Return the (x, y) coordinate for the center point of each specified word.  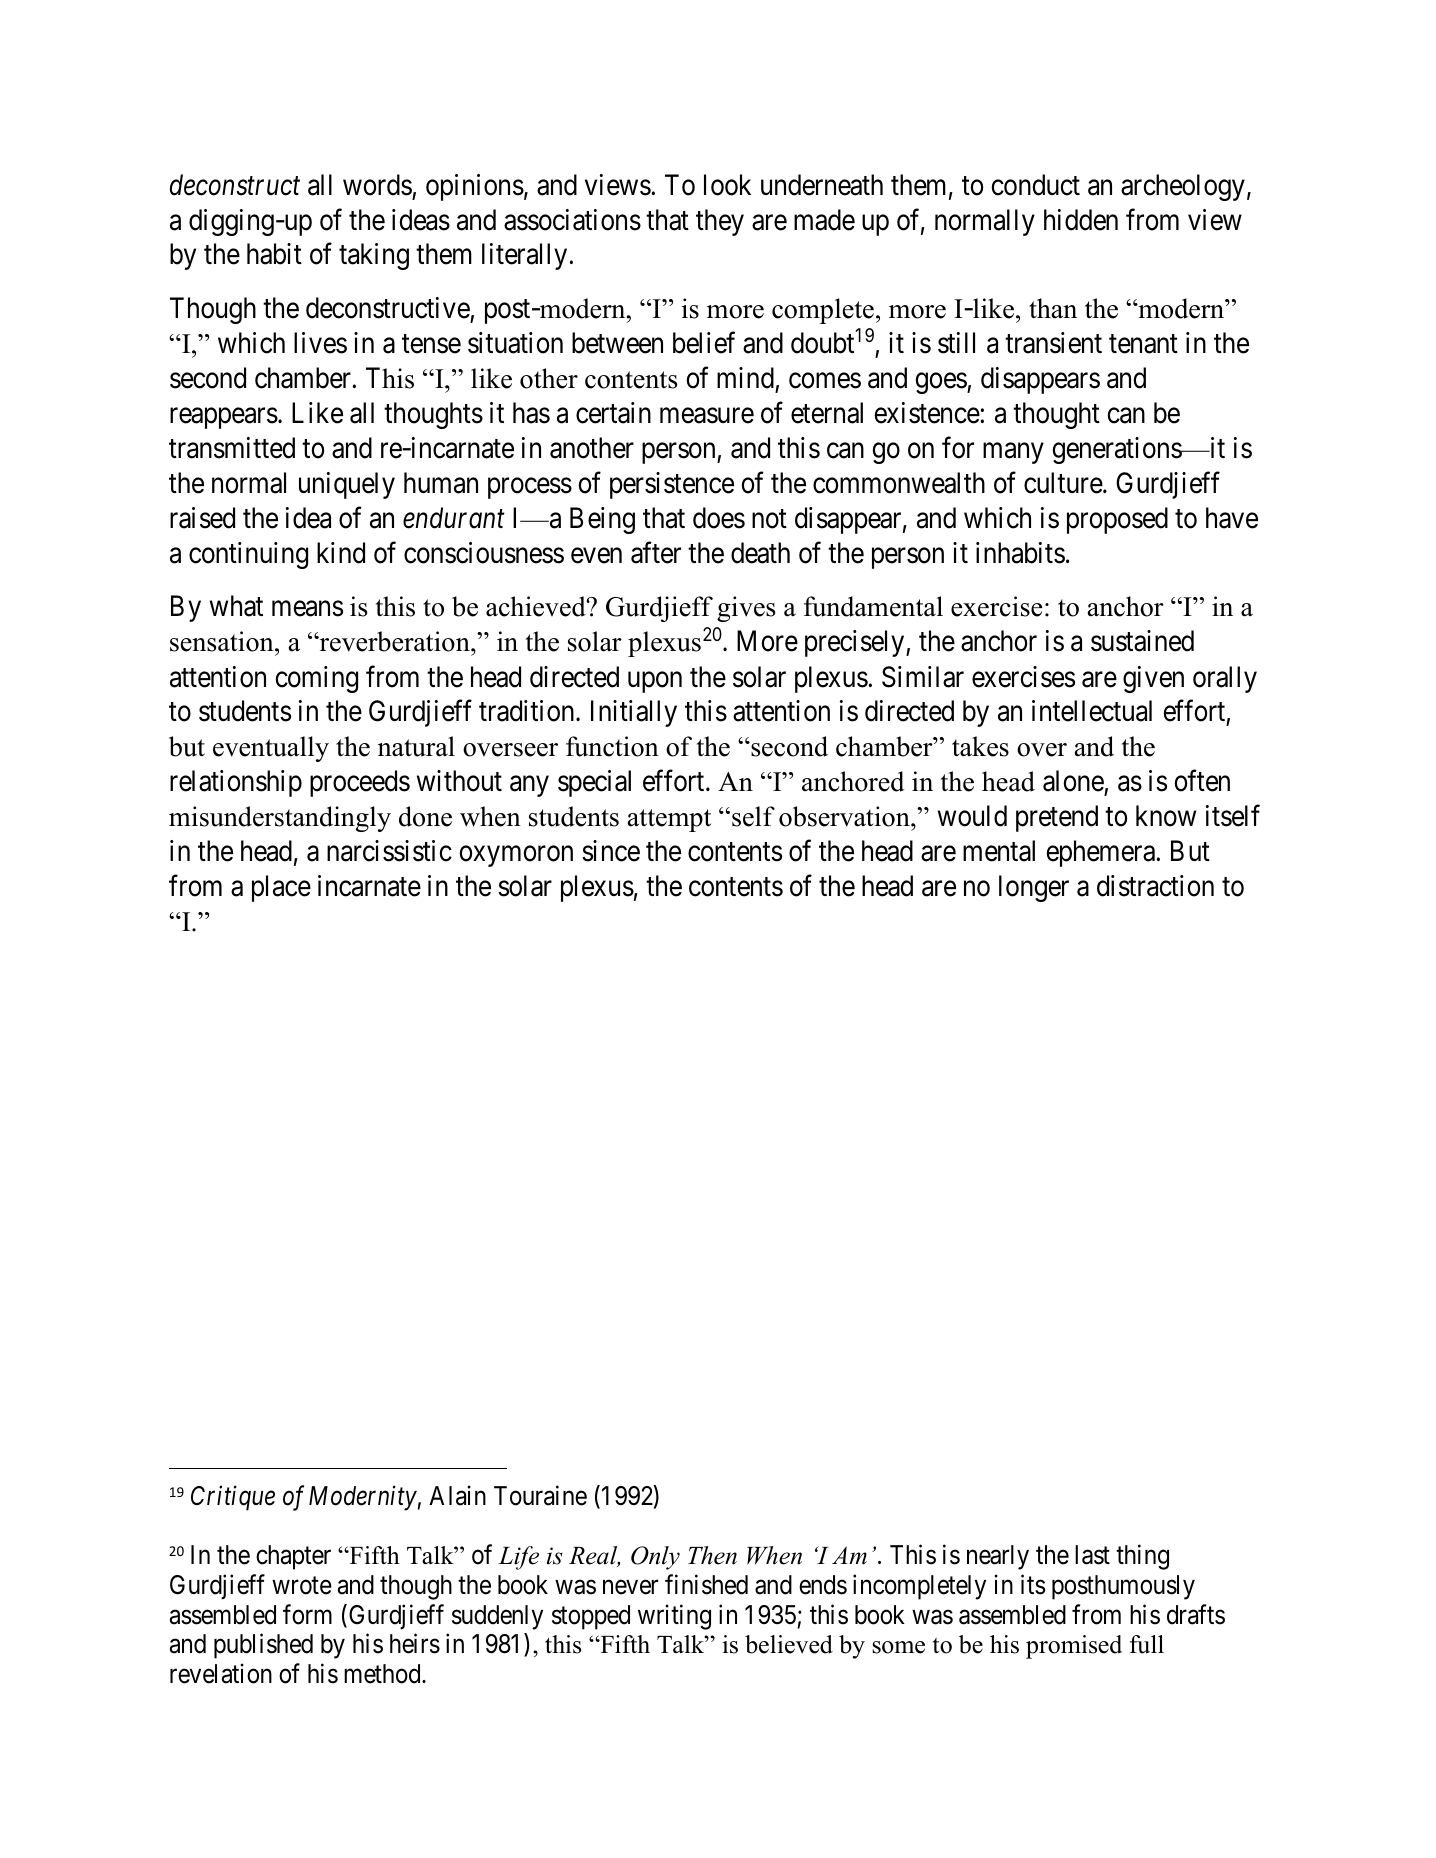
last (1092, 1555)
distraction (1155, 886)
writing (674, 1617)
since (611, 851)
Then (712, 1555)
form (307, 1614)
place (281, 888)
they (720, 222)
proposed (1117, 520)
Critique (233, 1498)
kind (341, 553)
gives (746, 609)
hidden (1081, 220)
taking (374, 256)
